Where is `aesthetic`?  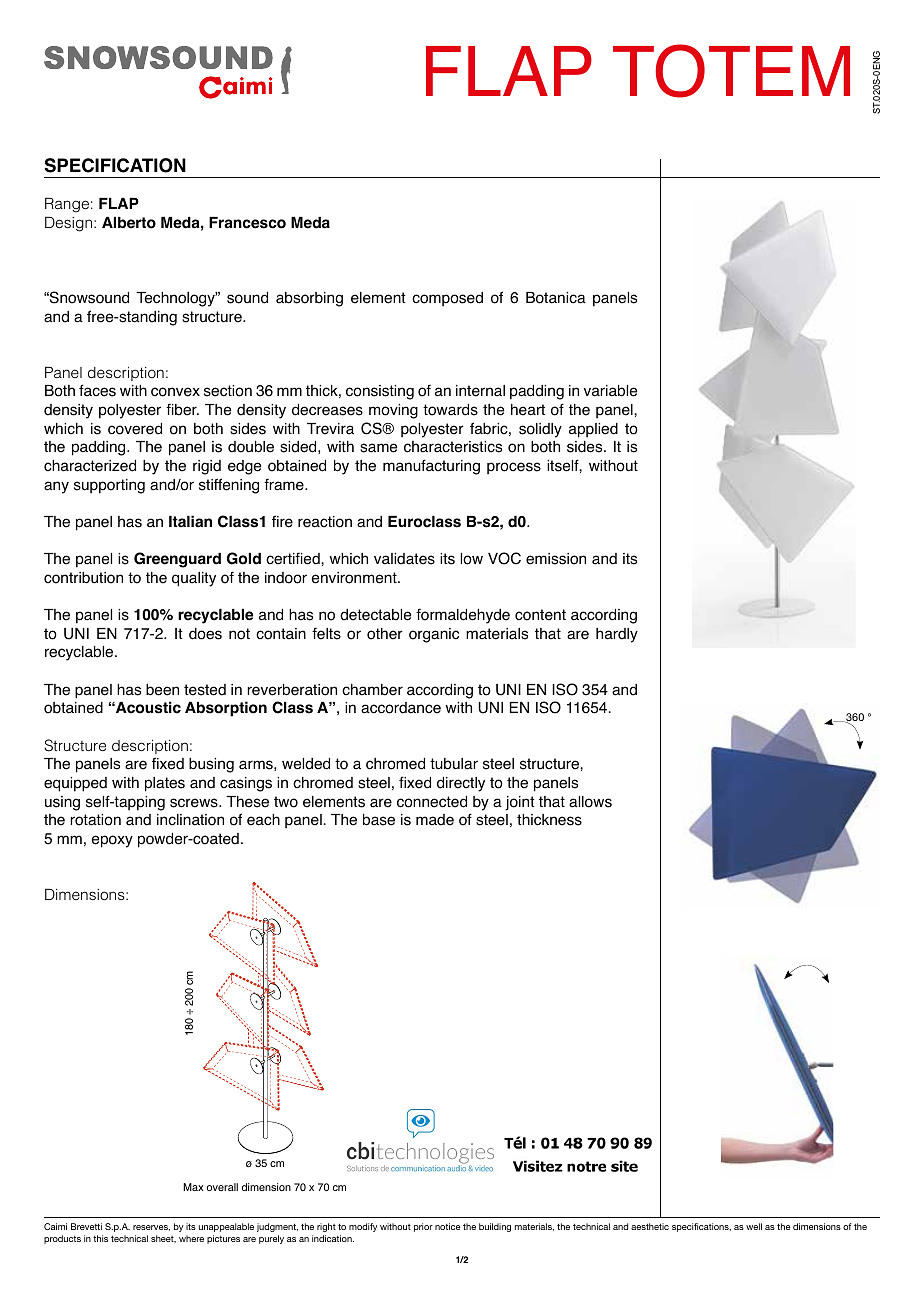
aesthetic is located at coordinates (650, 1226).
